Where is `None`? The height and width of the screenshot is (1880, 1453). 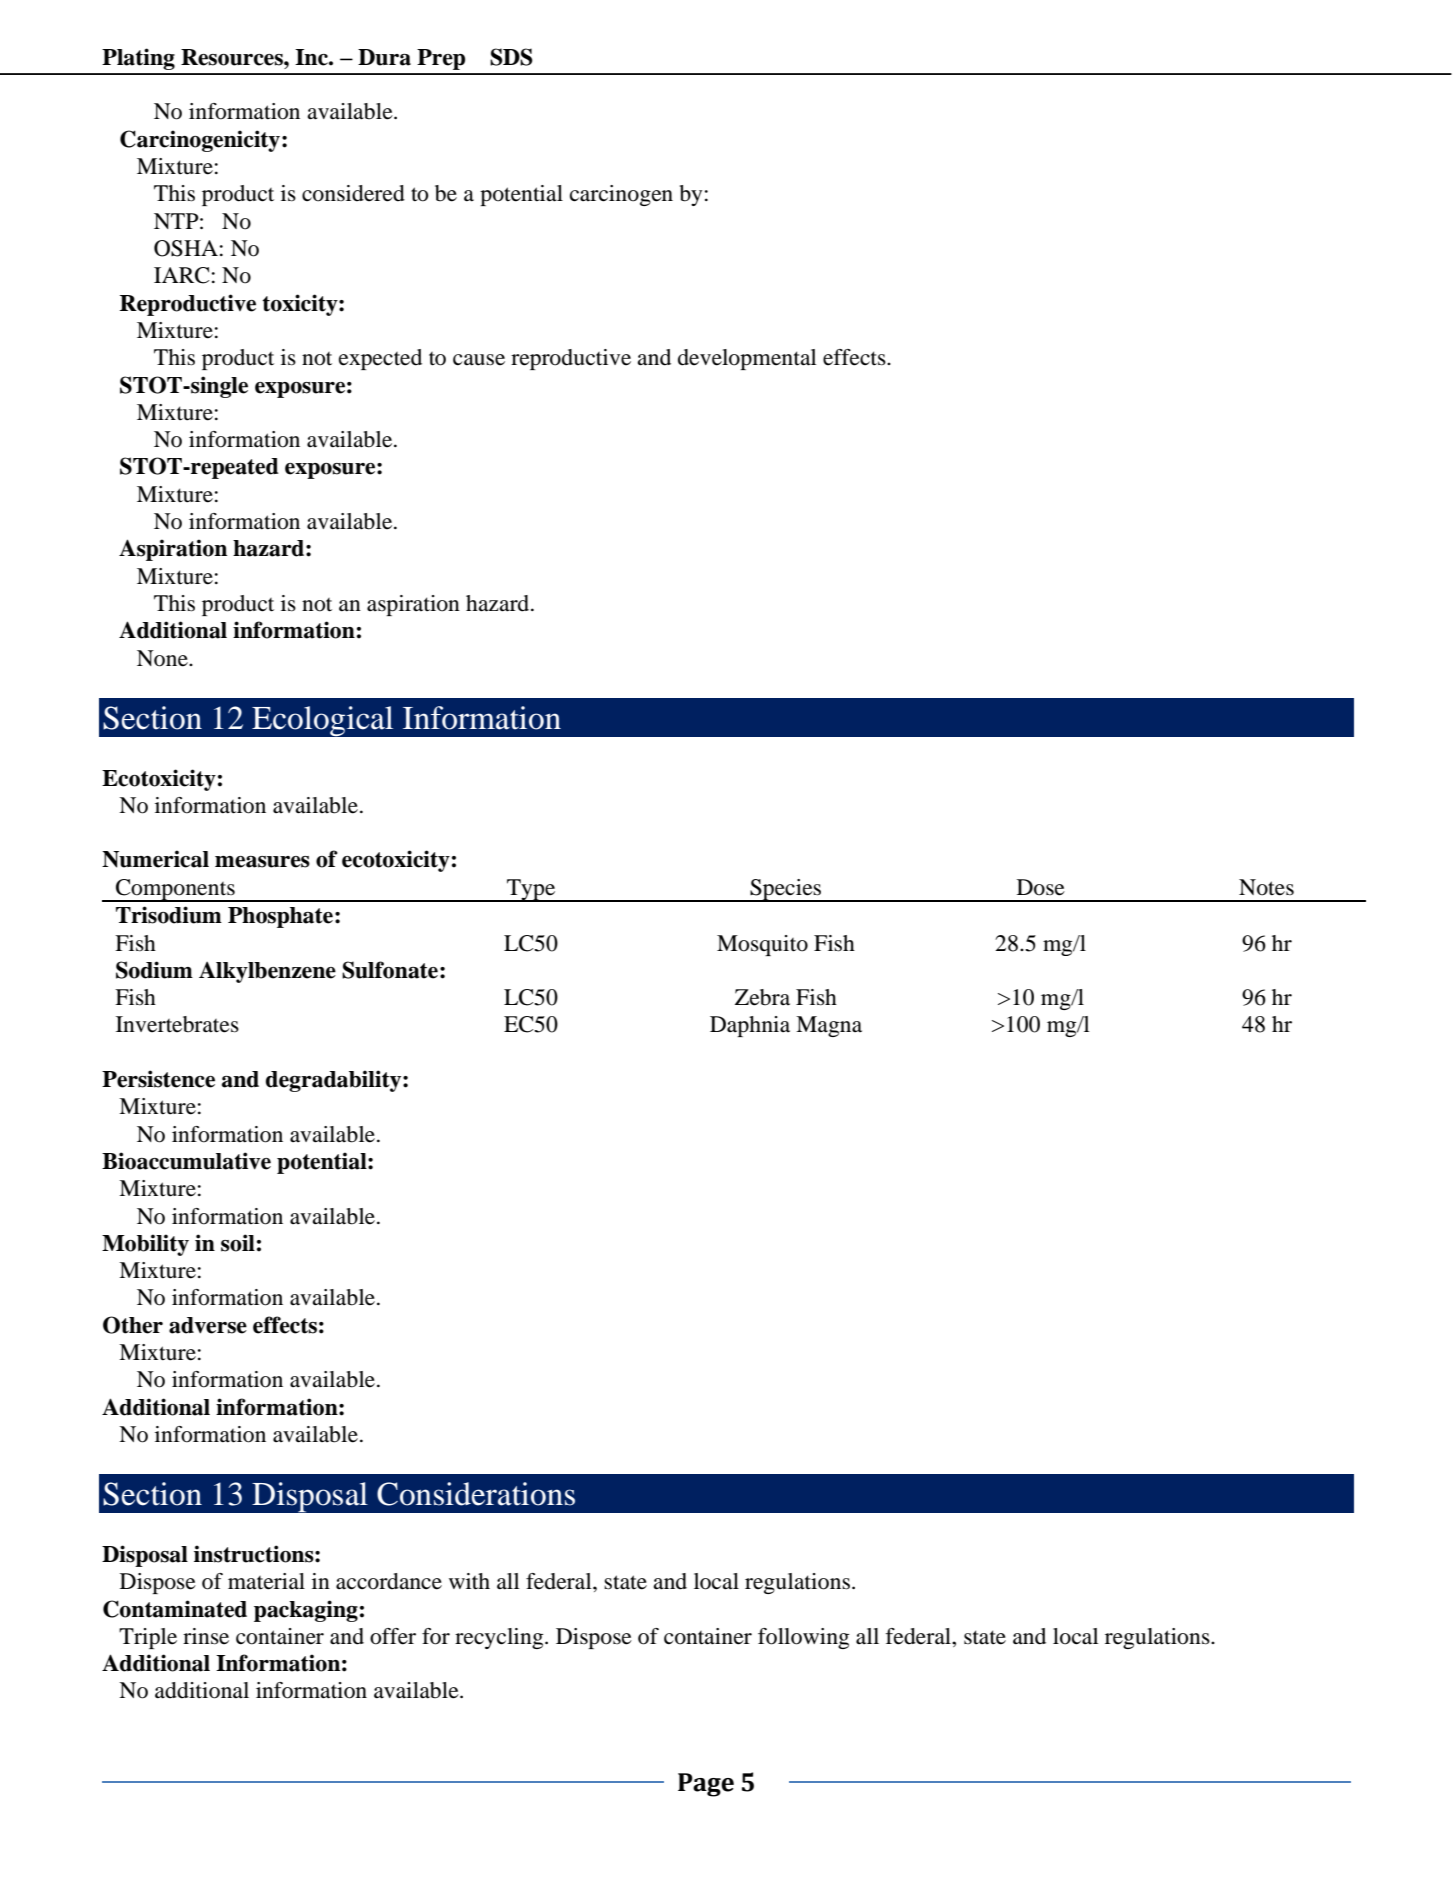 None is located at coordinates (163, 658).
